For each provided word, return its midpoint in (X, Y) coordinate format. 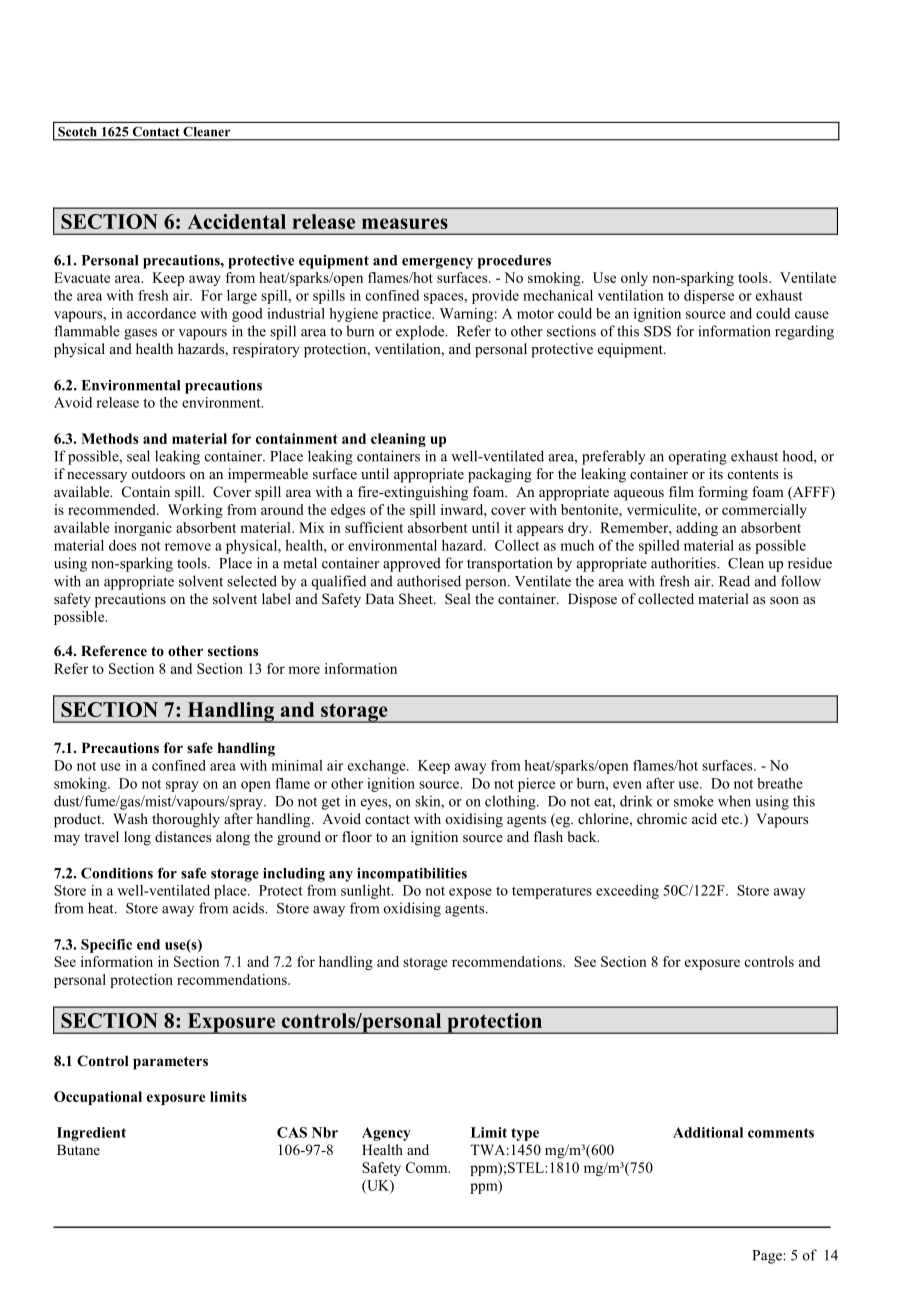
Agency (386, 1134)
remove (188, 547)
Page (768, 1257)
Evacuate (82, 277)
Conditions (117, 873)
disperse (709, 297)
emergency (437, 263)
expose (470, 893)
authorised (429, 581)
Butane (78, 1149)
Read (734, 581)
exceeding (627, 892)
